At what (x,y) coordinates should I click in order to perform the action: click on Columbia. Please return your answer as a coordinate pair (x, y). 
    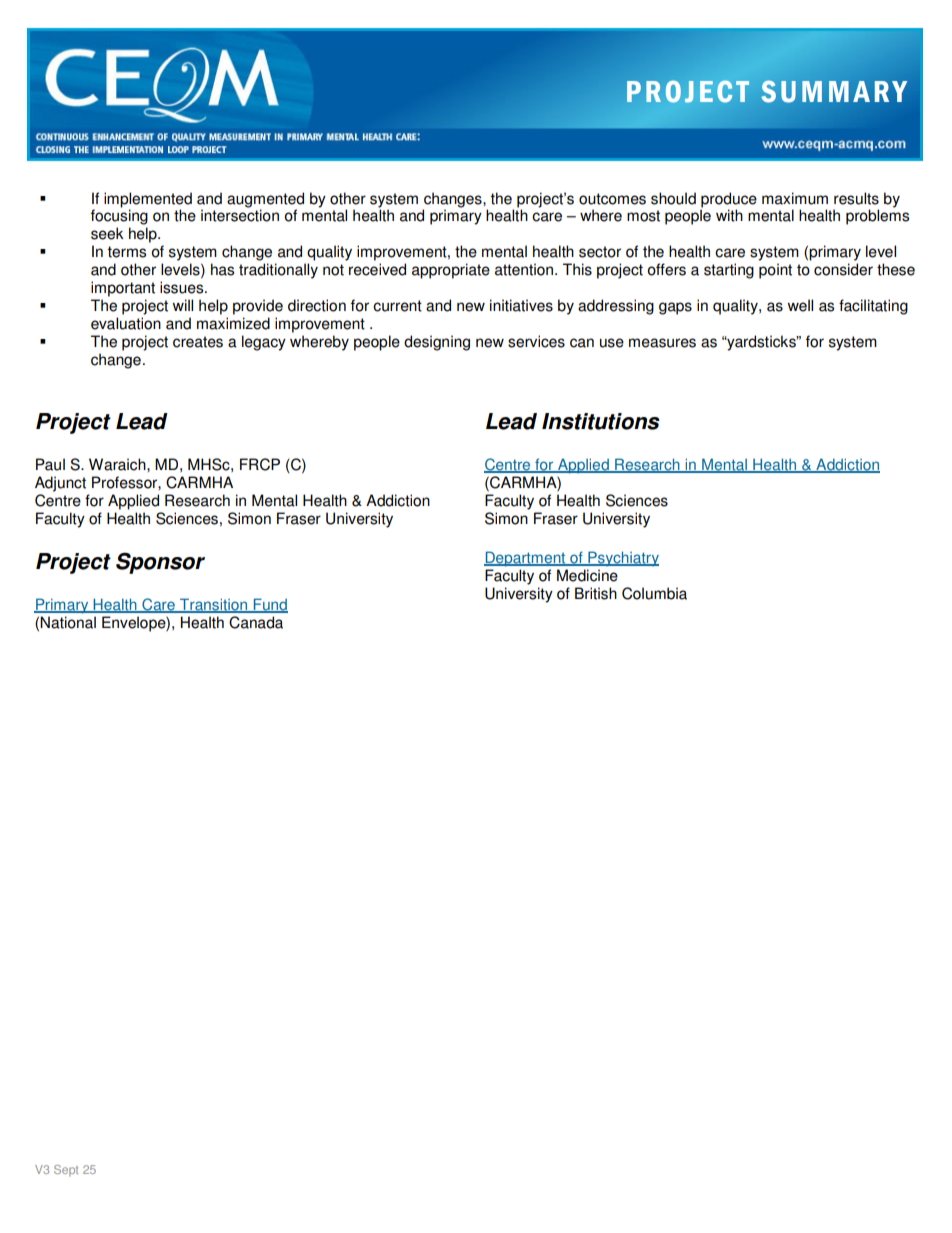
    Looking at the image, I should click on (654, 593).
